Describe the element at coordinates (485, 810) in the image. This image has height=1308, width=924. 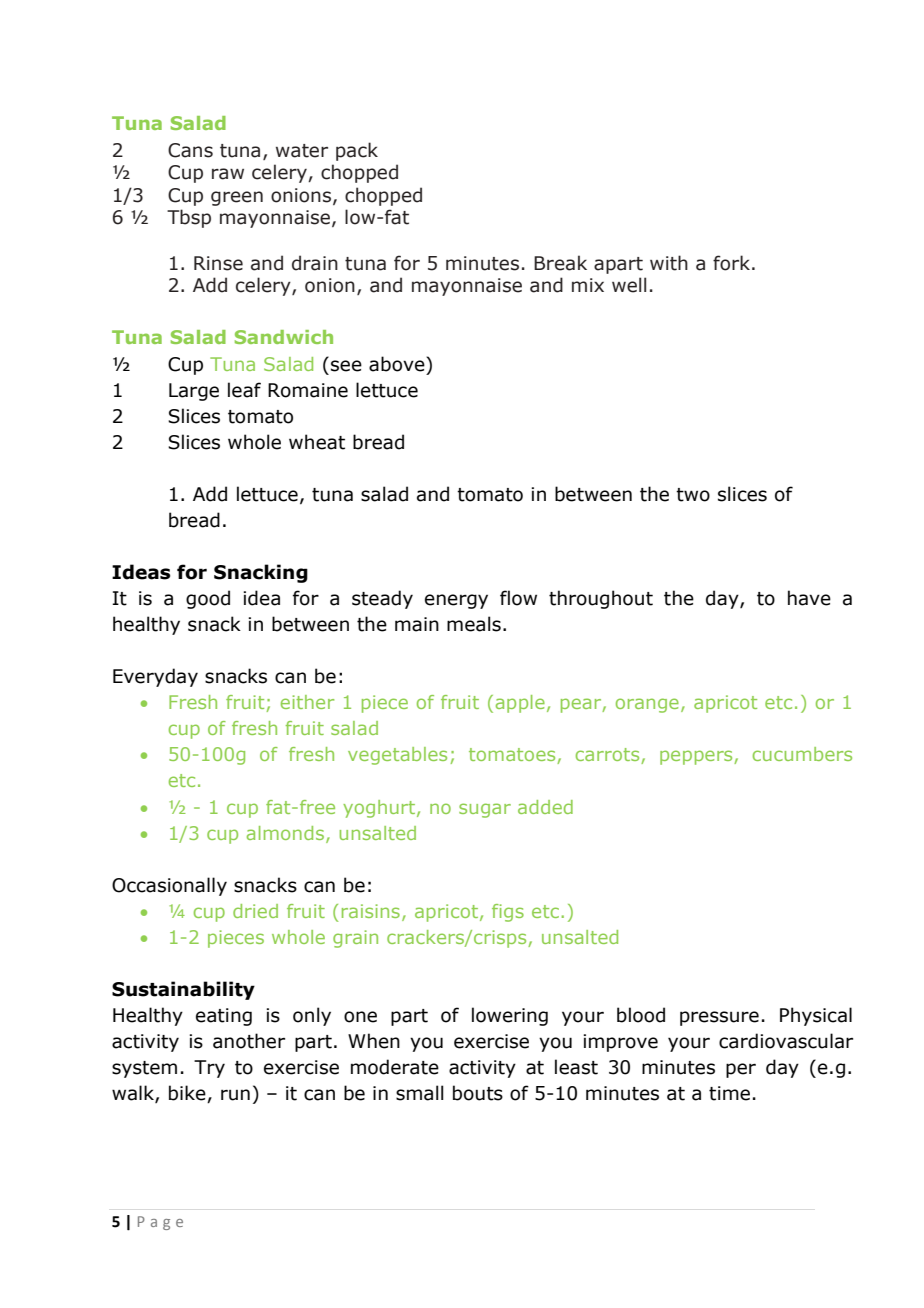
I see `sugar` at that location.
